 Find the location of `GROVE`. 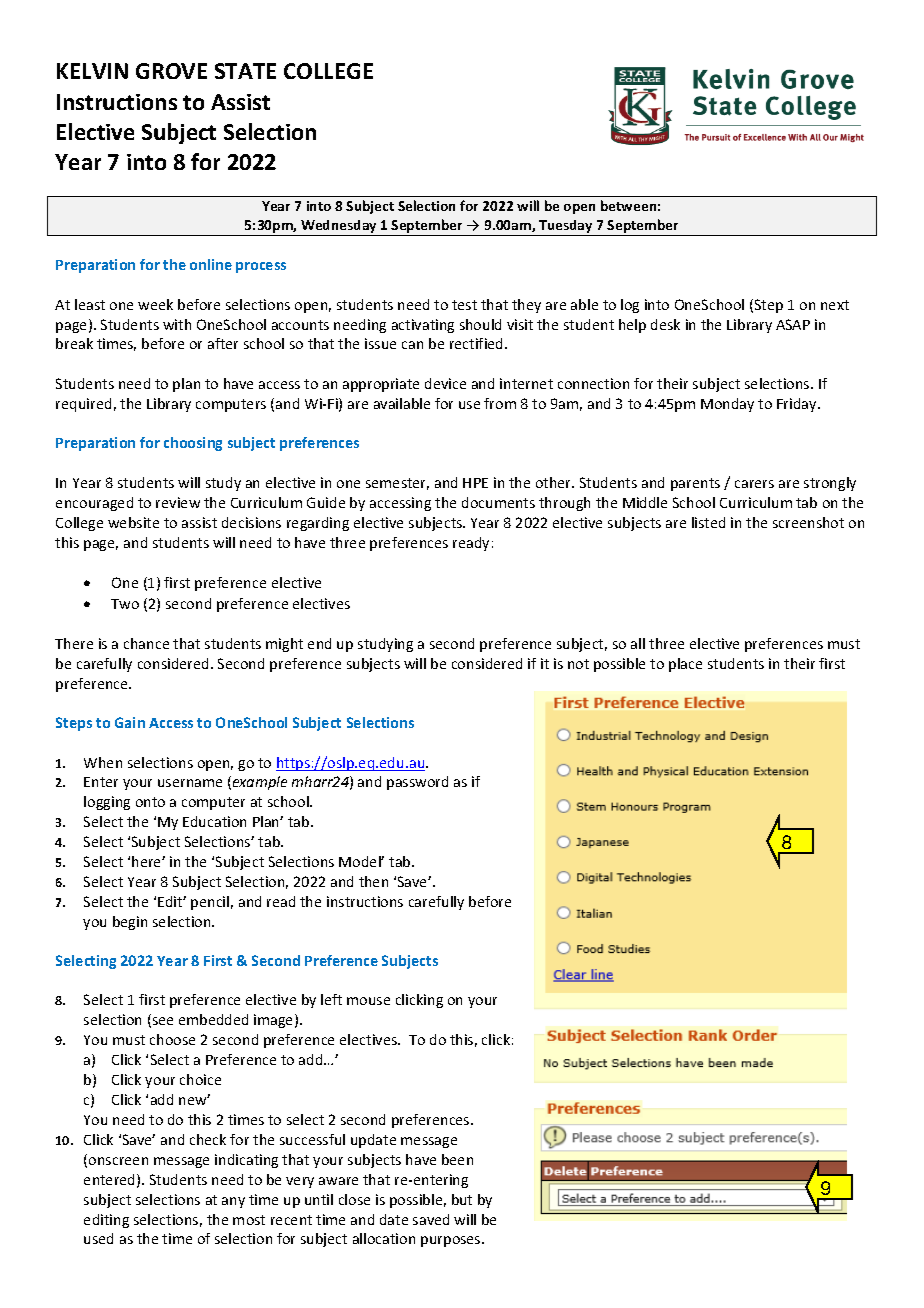

GROVE is located at coordinates (171, 71).
